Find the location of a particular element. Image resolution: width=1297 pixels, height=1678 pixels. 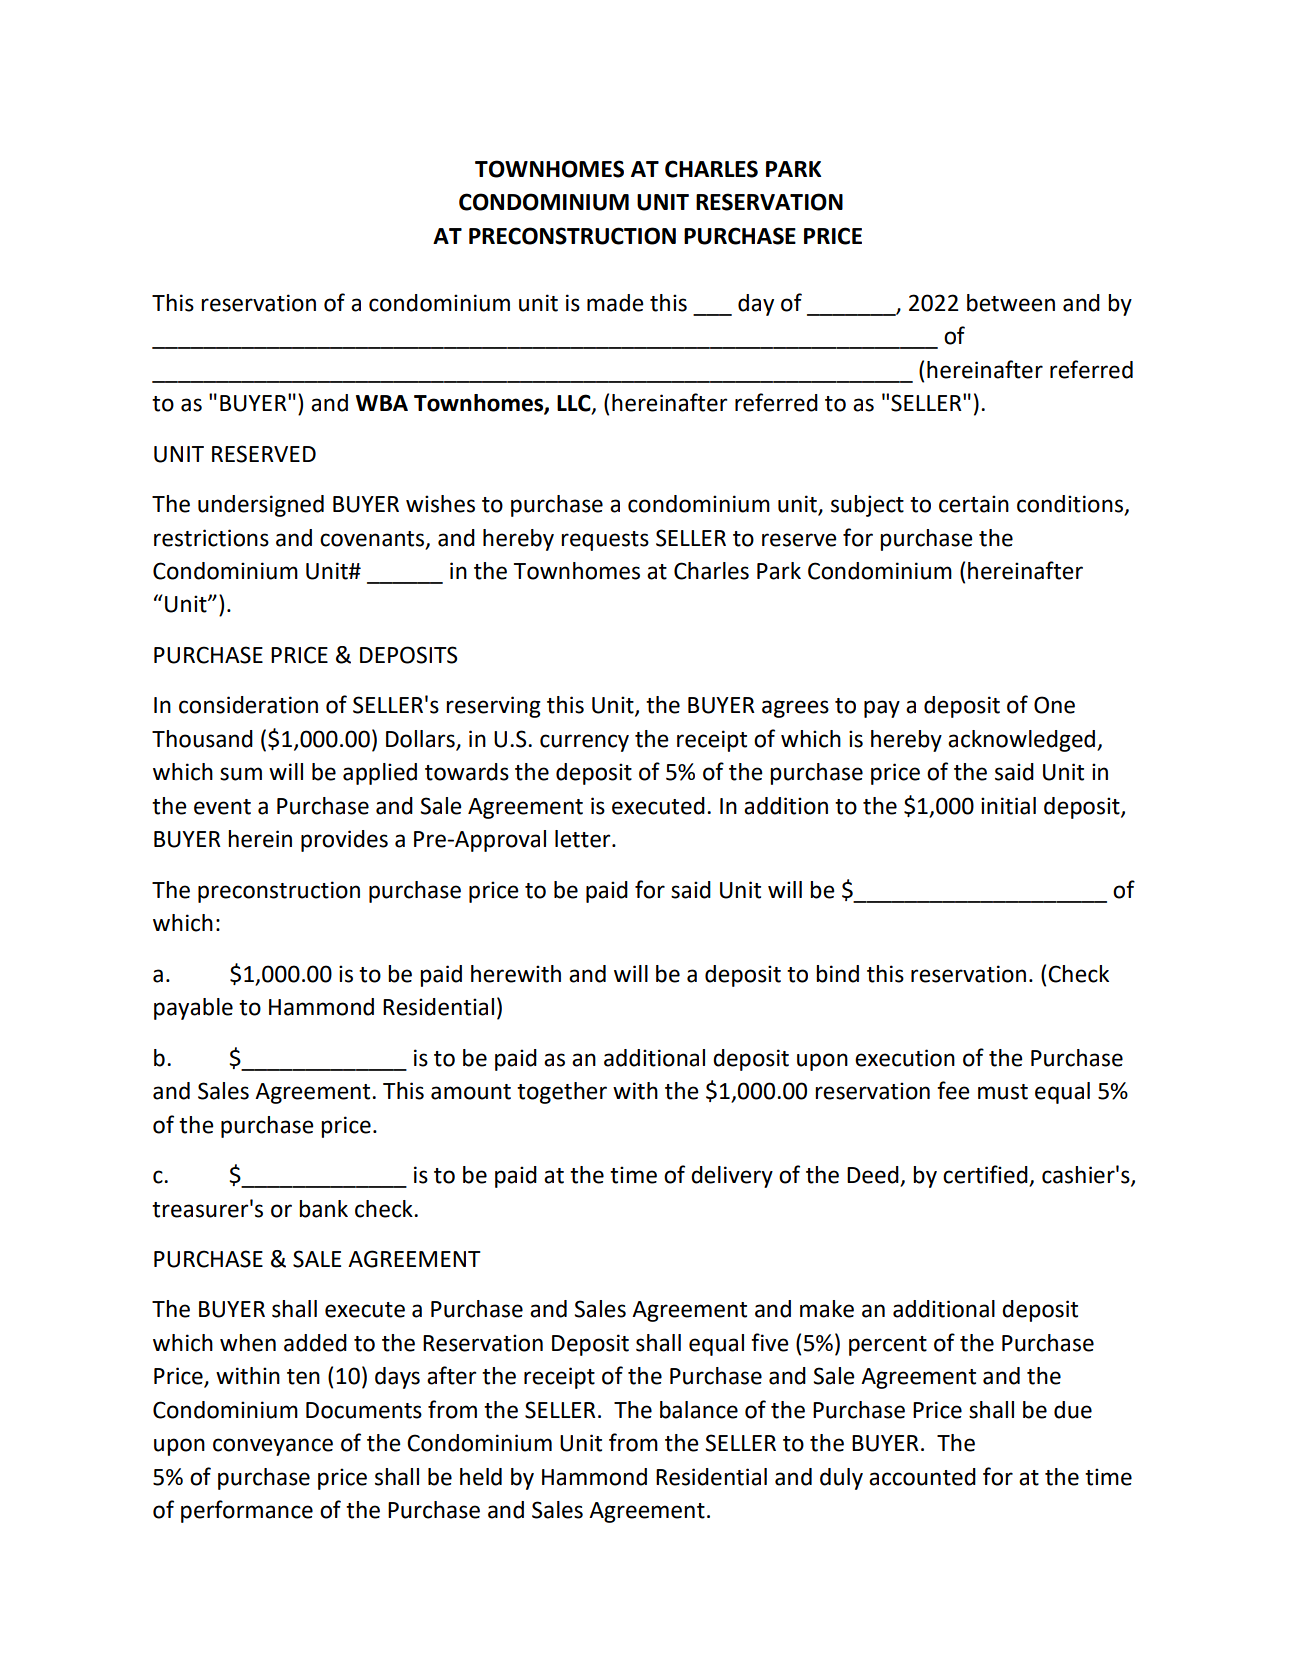

One is located at coordinates (1054, 705).
